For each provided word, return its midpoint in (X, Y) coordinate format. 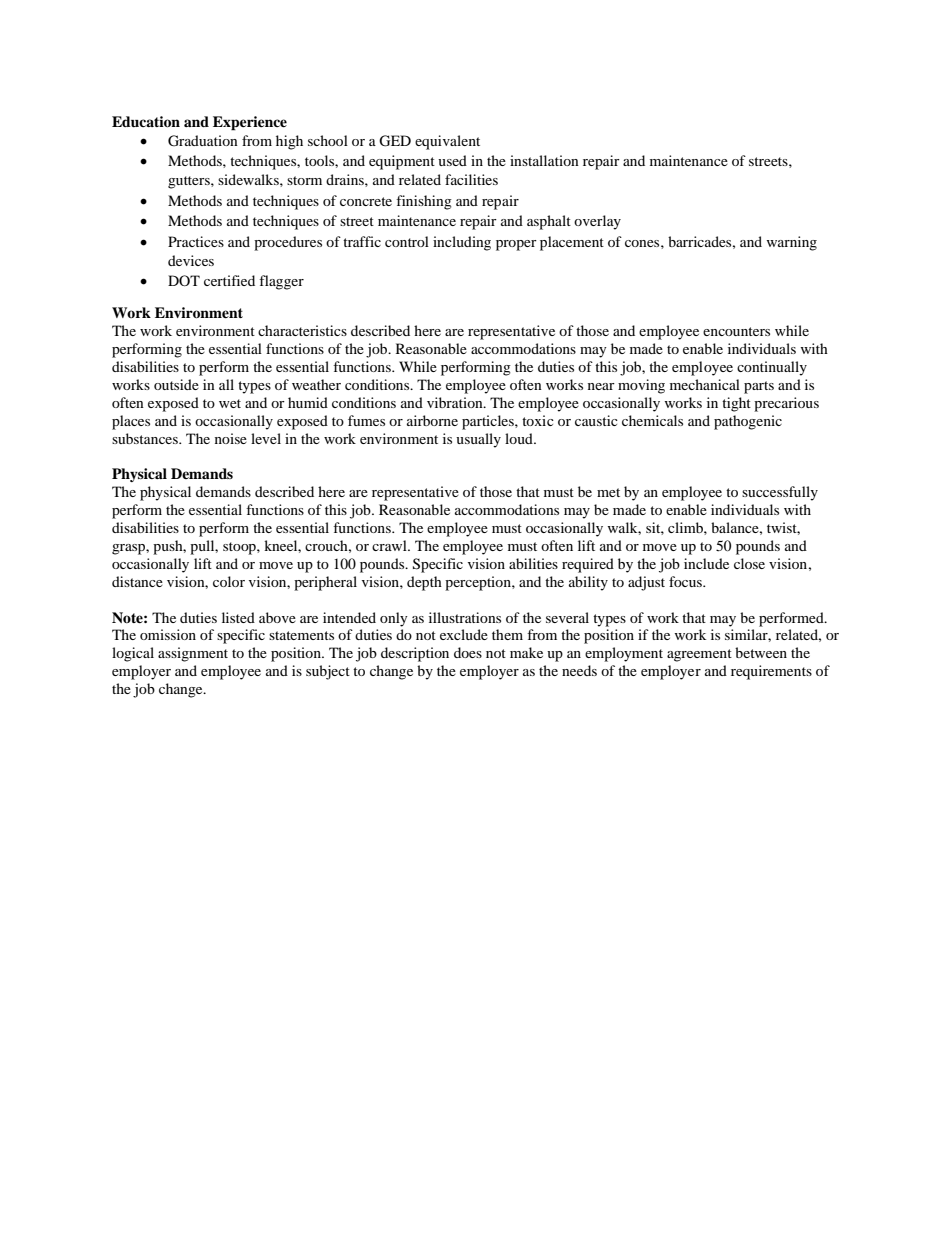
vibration (456, 402)
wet (230, 403)
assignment (193, 654)
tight (736, 404)
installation (544, 160)
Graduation (203, 141)
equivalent (447, 142)
